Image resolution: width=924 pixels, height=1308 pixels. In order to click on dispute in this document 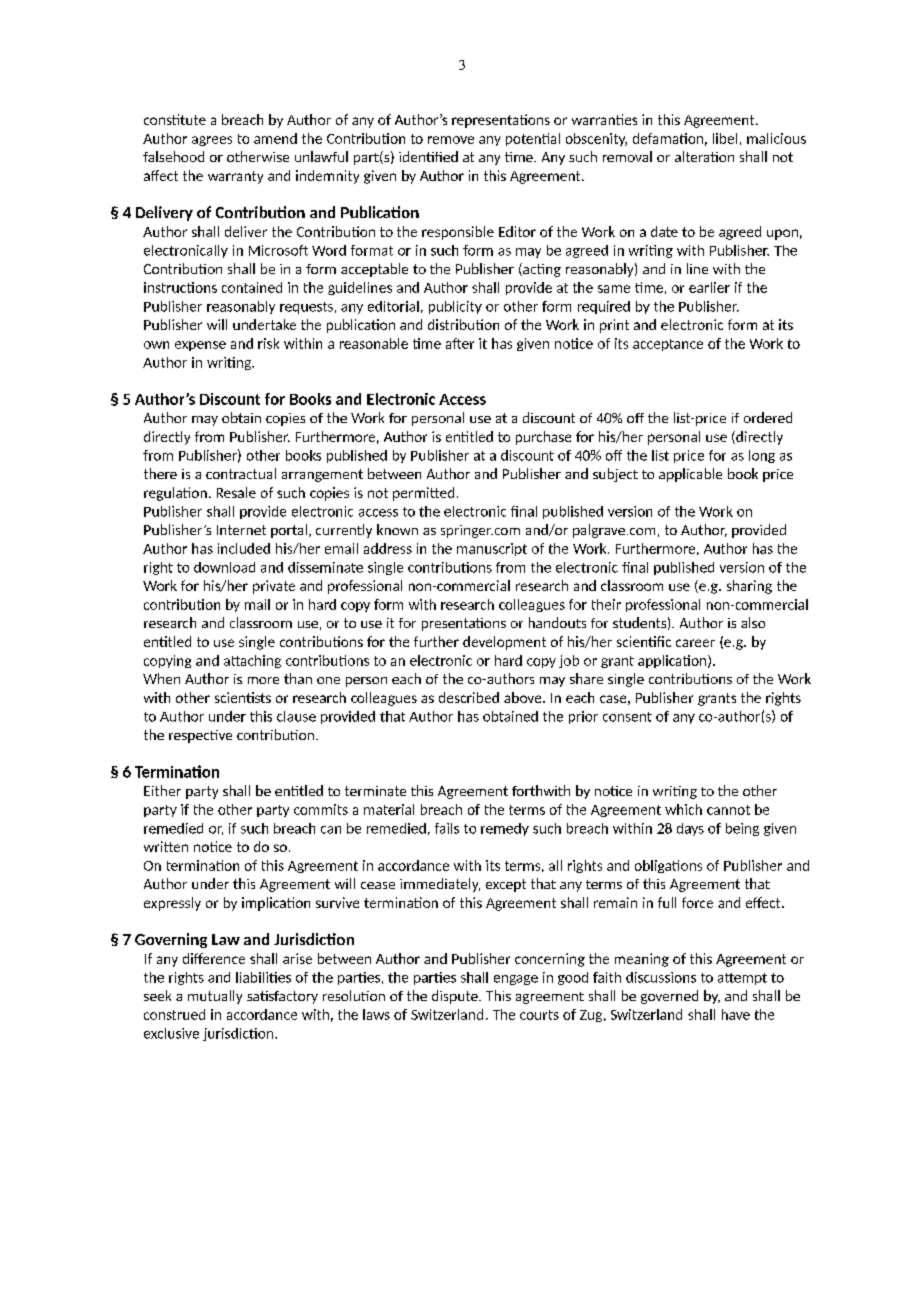, I will do `click(456, 997)`.
